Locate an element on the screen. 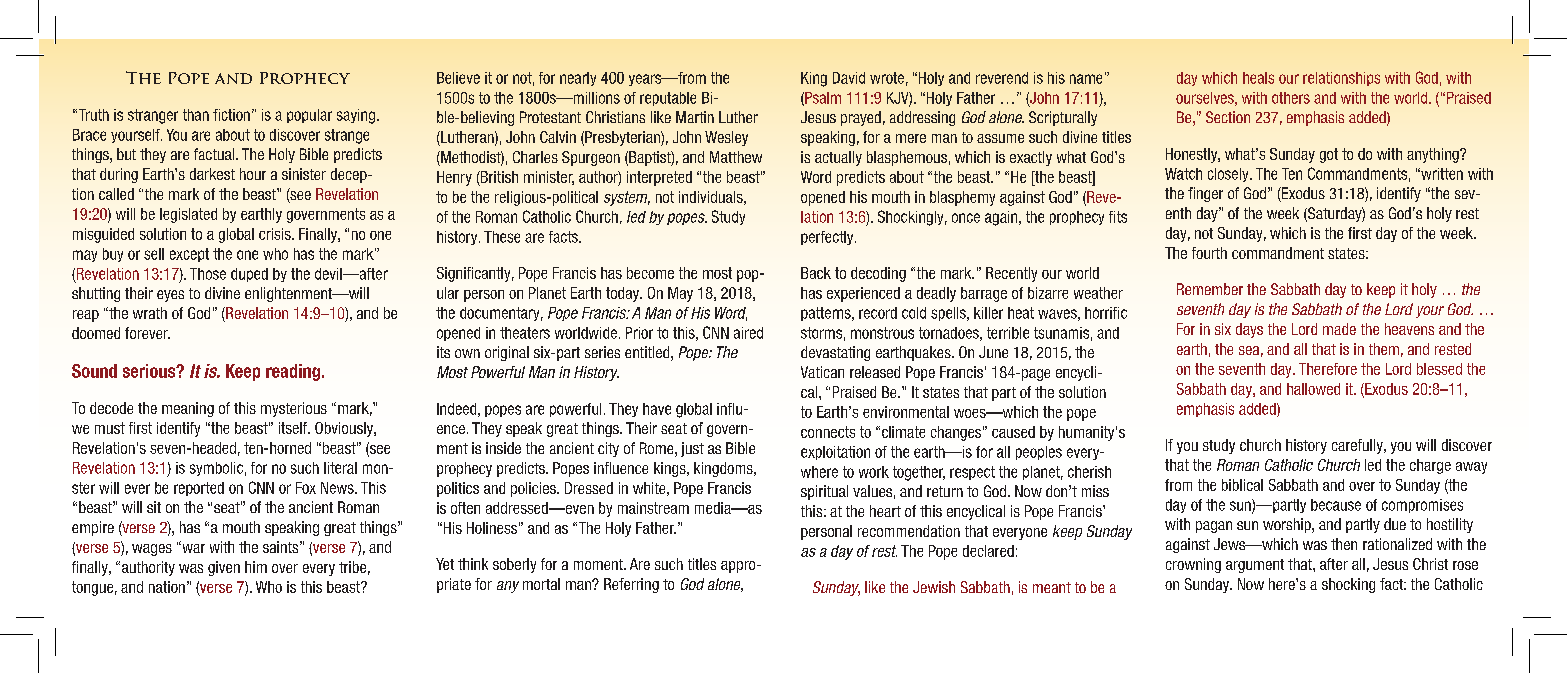 This screenshot has width=1568, height=673. wrath is located at coordinates (150, 313).
